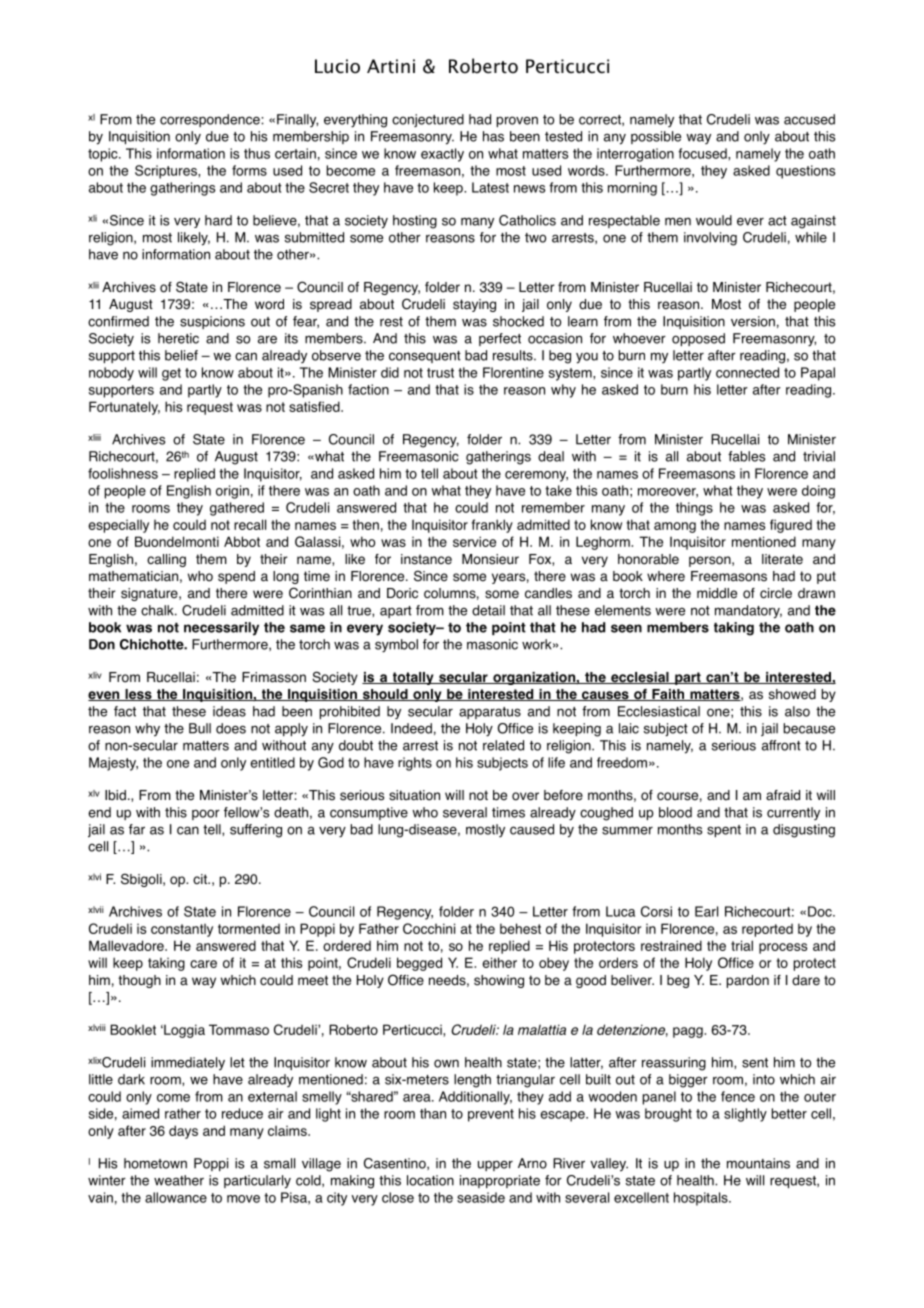  I want to click on detail, so click(488, 610).
